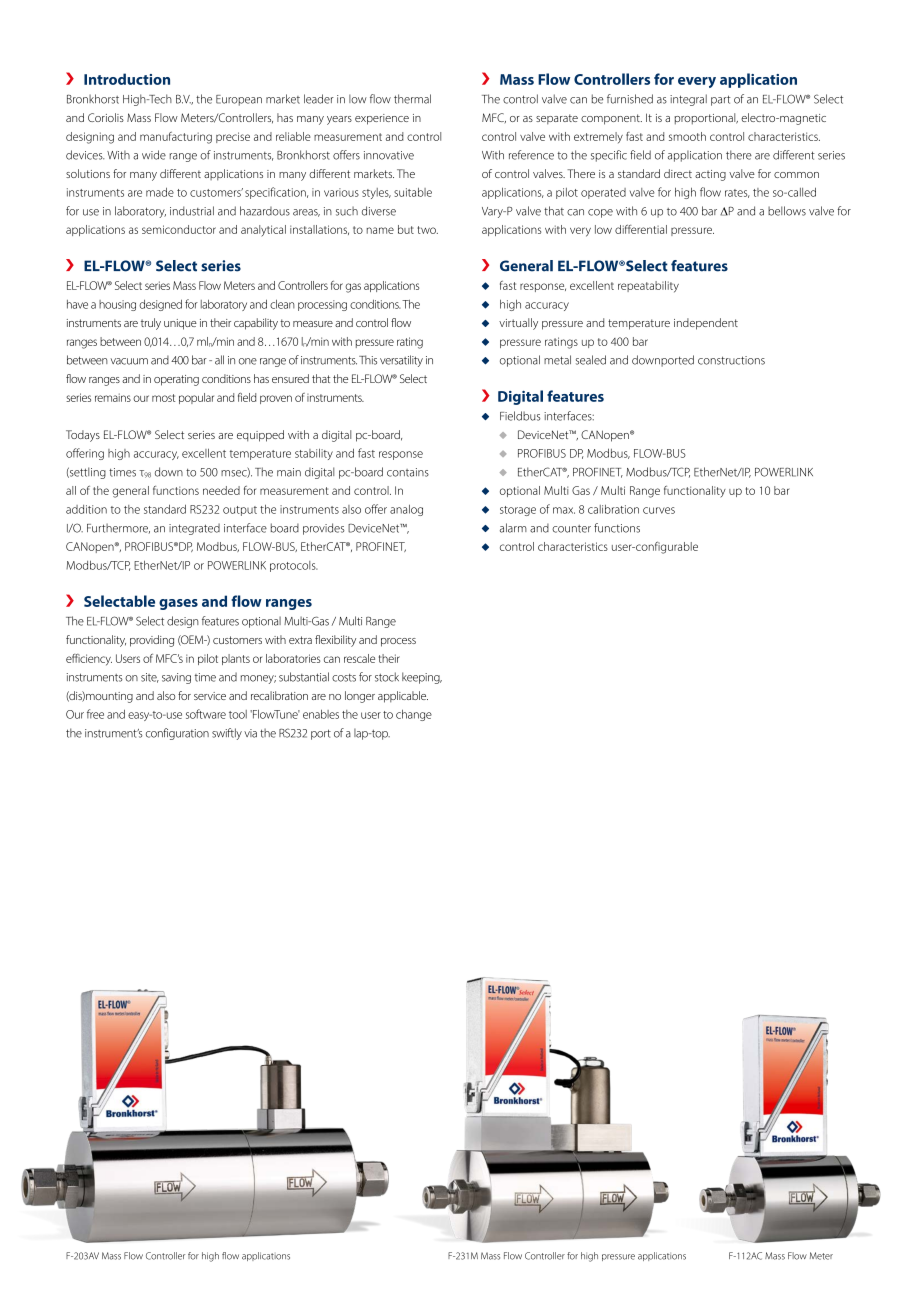  What do you see at coordinates (206, 714) in the screenshot?
I see `software` at bounding box center [206, 714].
